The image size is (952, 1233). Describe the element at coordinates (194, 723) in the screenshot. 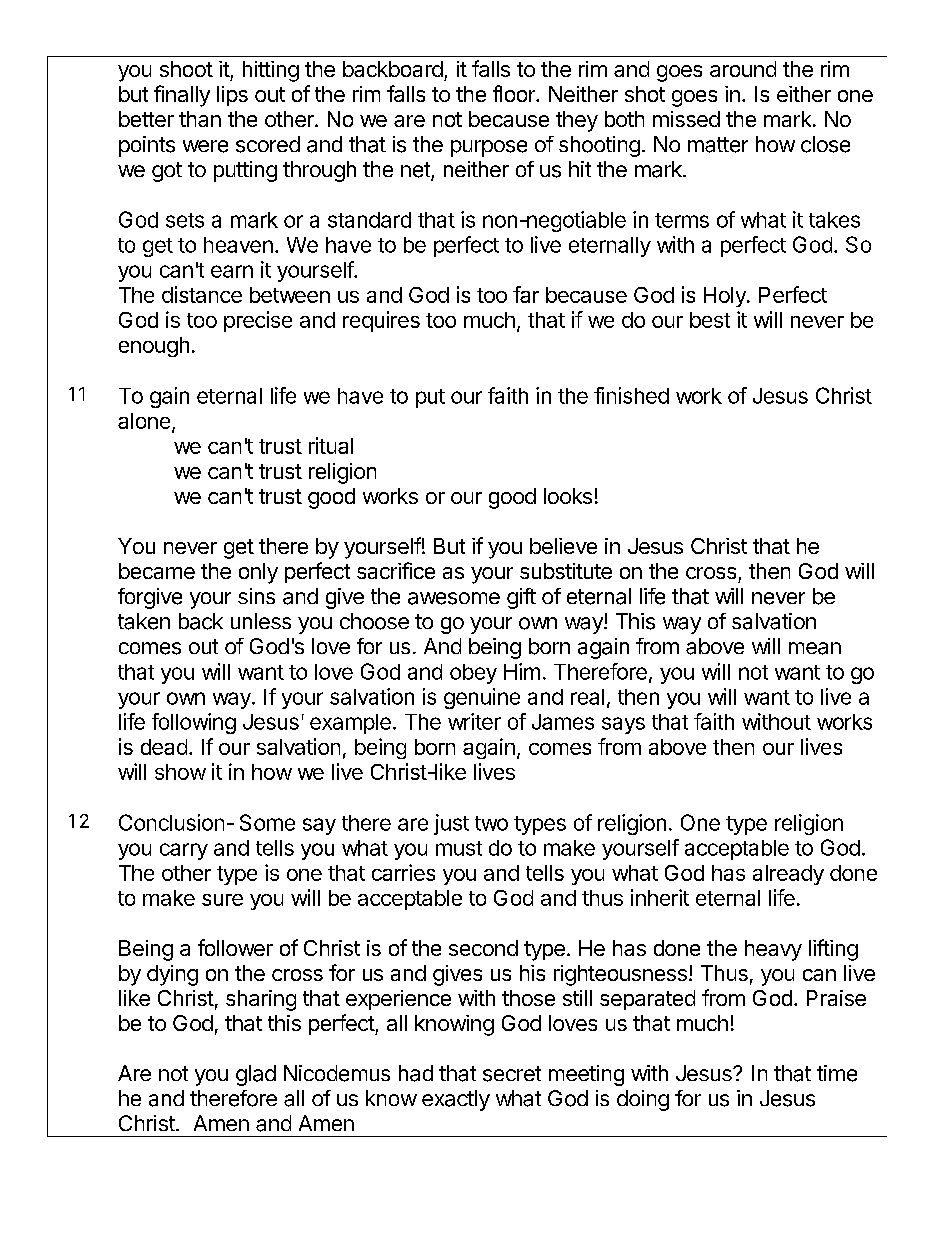

I see `following` at that location.
